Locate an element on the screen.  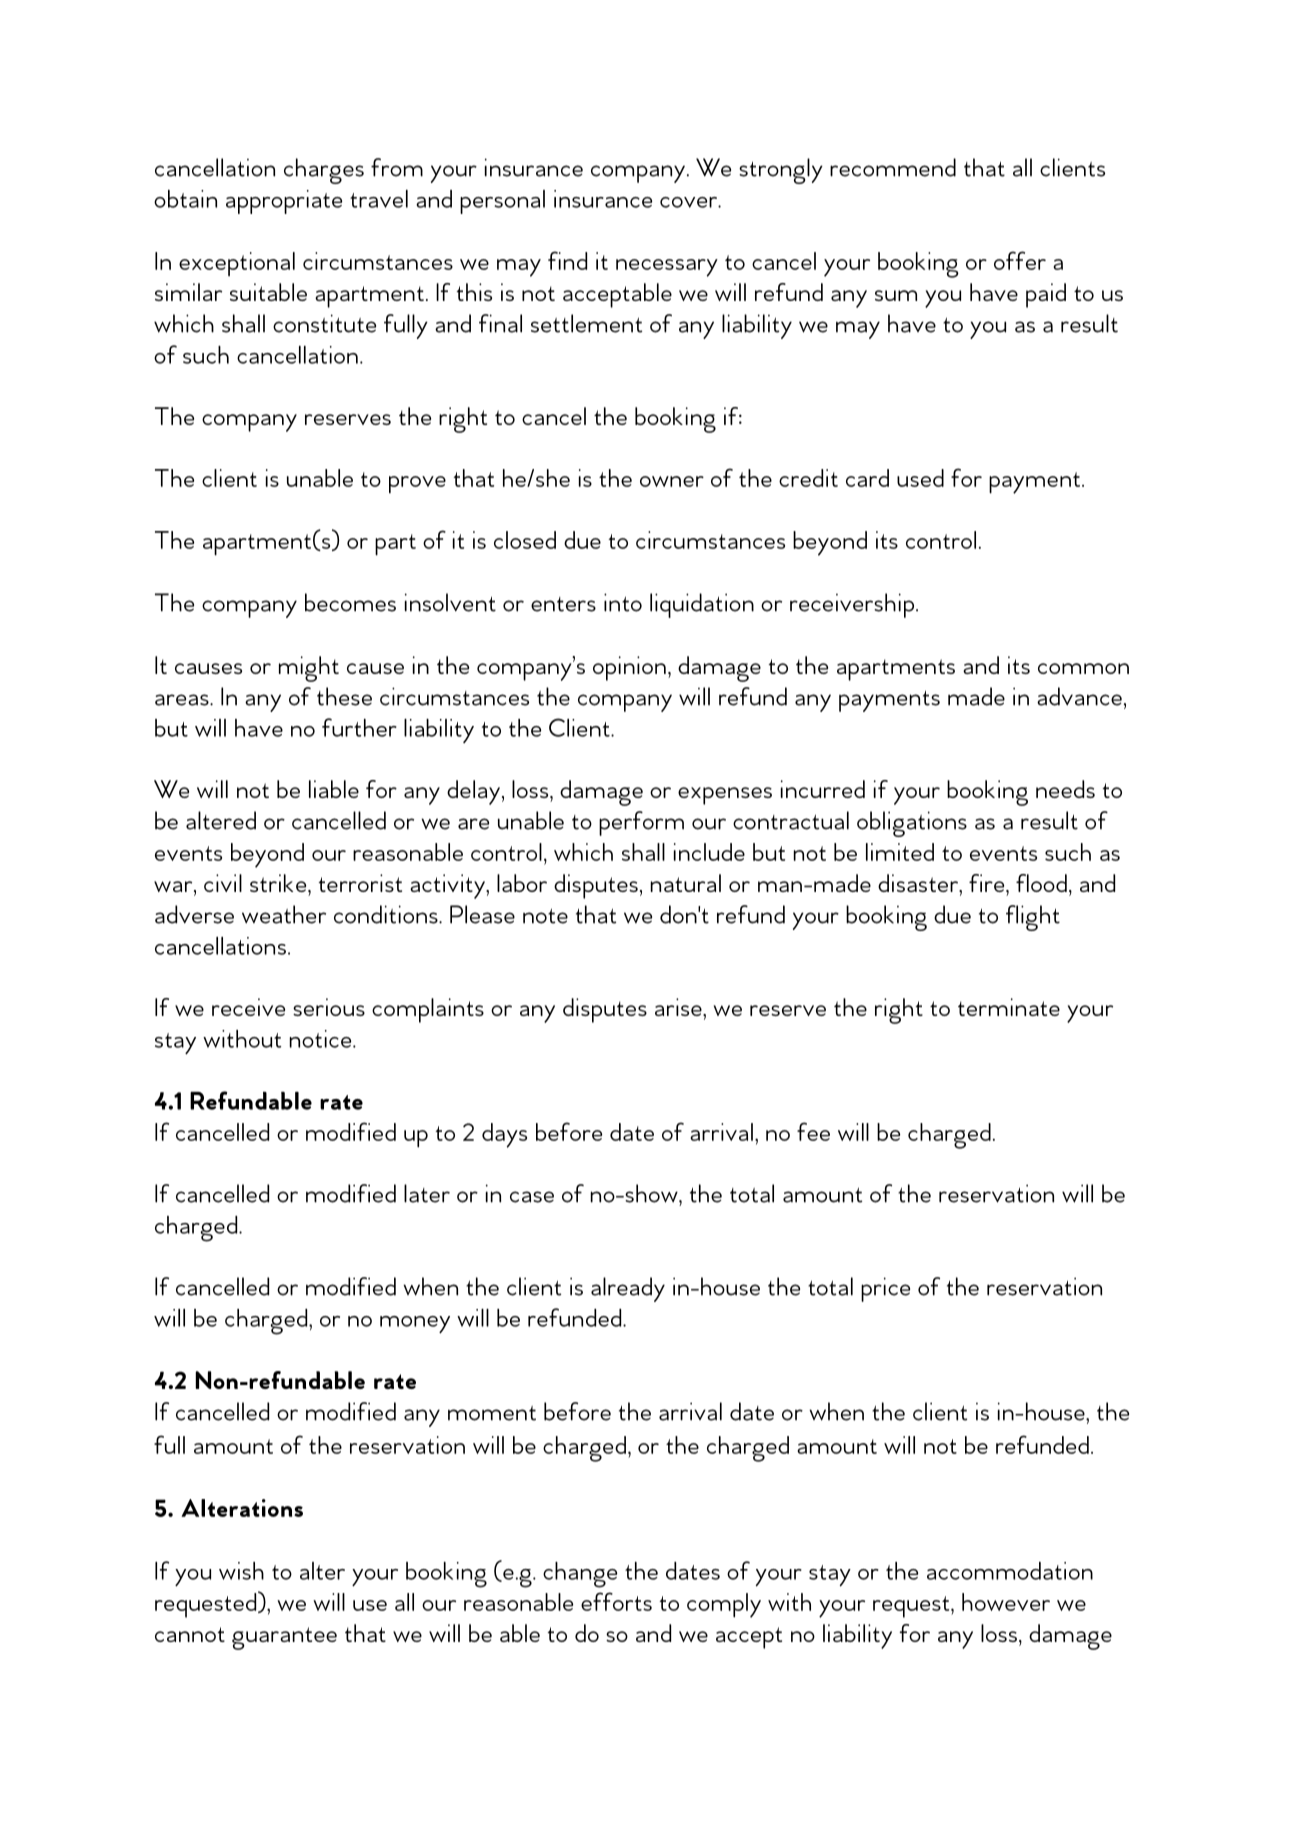
weather is located at coordinates (284, 914).
